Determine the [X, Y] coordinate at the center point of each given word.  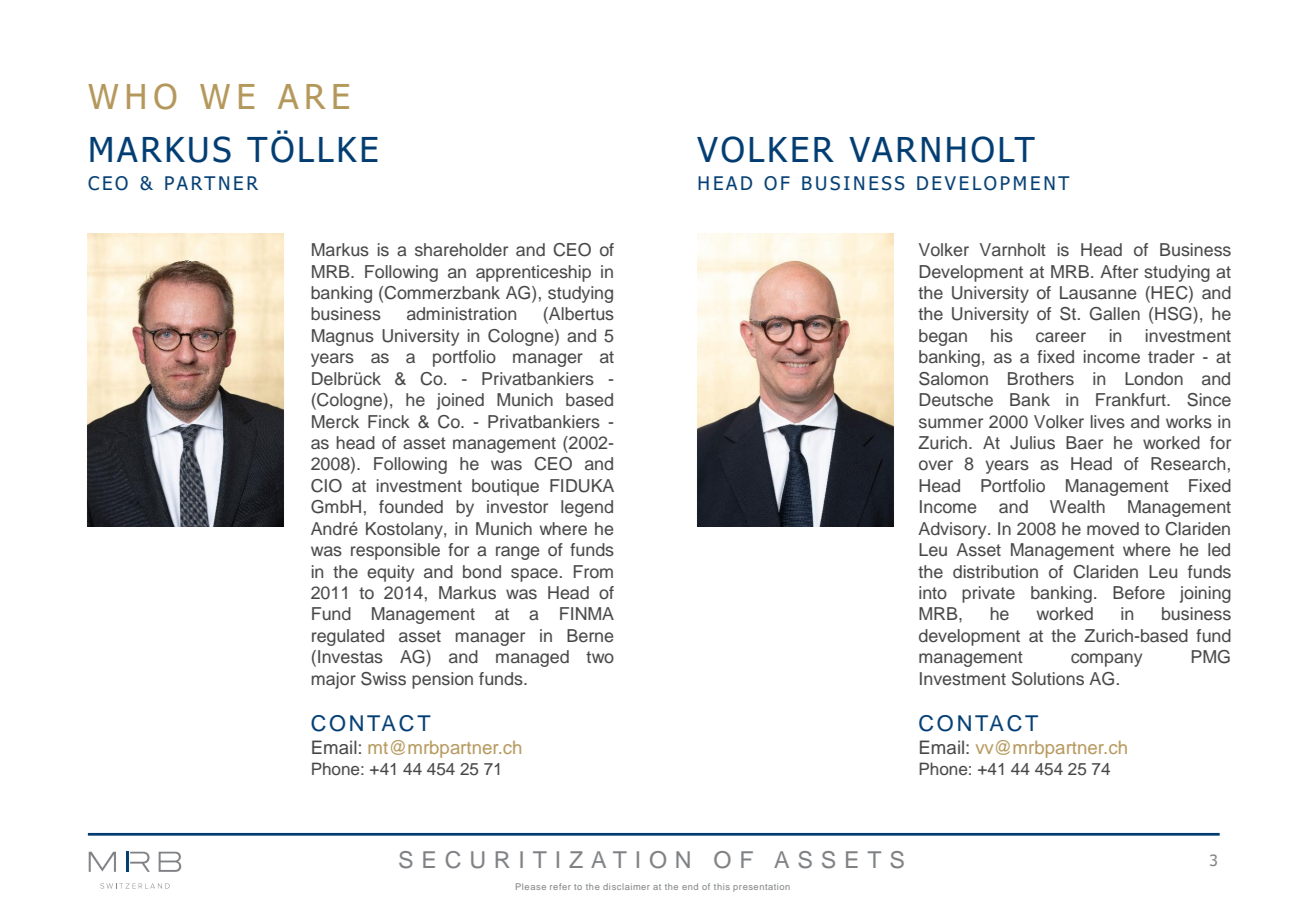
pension [442, 680]
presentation [761, 887]
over [936, 465]
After [1119, 272]
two [600, 657]
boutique [505, 487]
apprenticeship [533, 273]
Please [531, 886]
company [1106, 660]
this [722, 886]
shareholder [461, 250]
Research [1188, 464]
